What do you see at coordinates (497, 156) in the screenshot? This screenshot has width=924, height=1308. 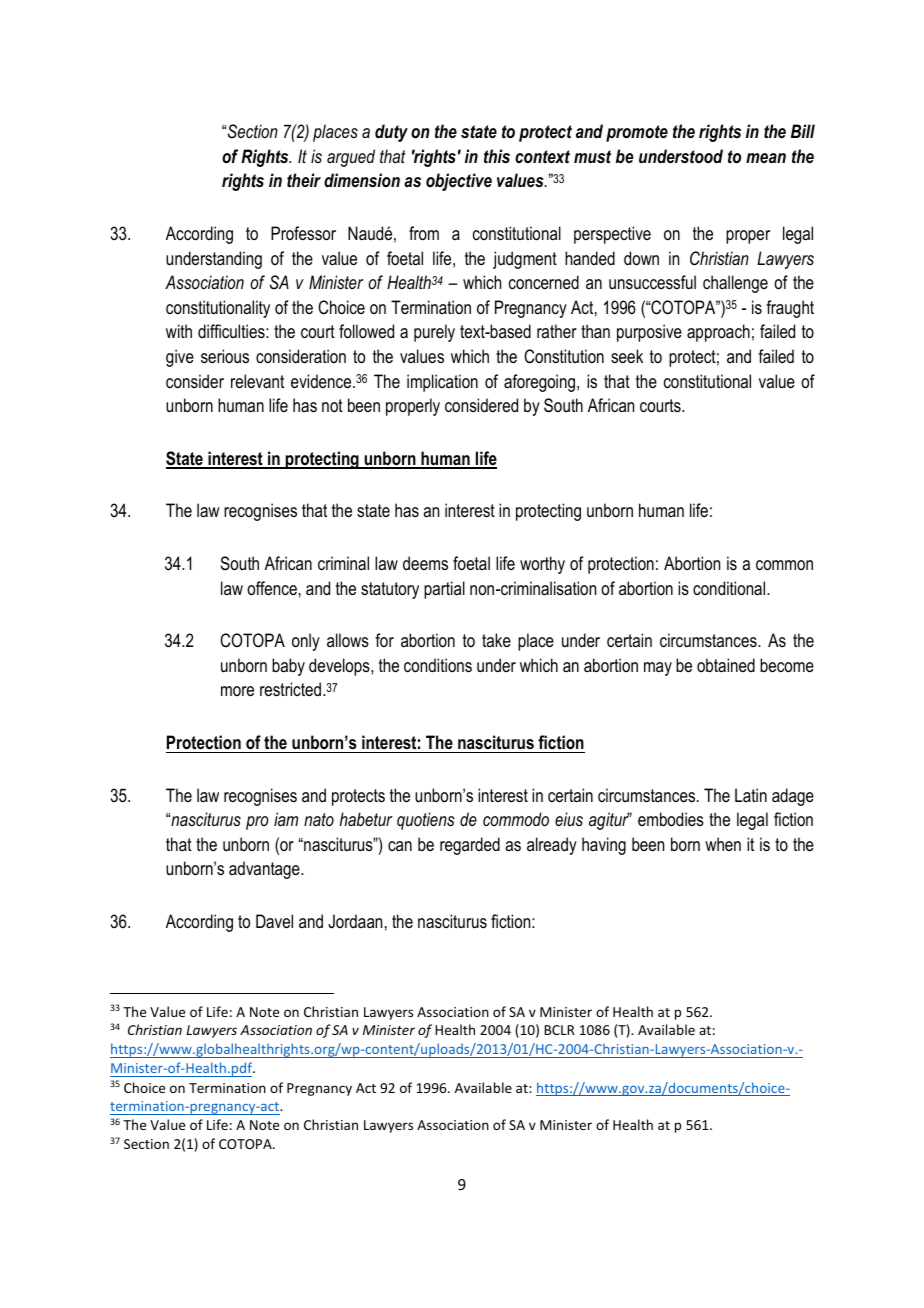 I see `this` at bounding box center [497, 156].
